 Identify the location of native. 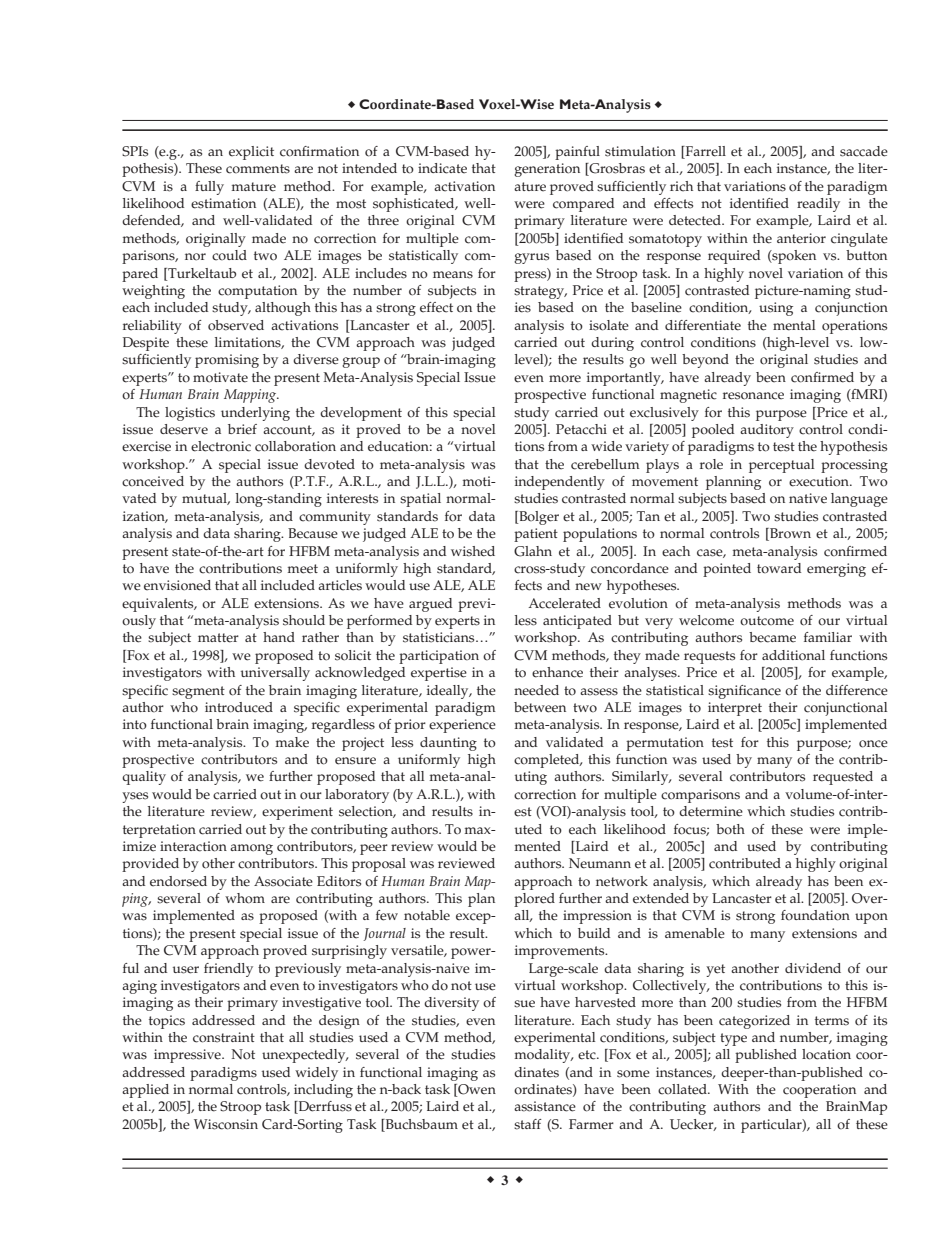
(808, 498).
